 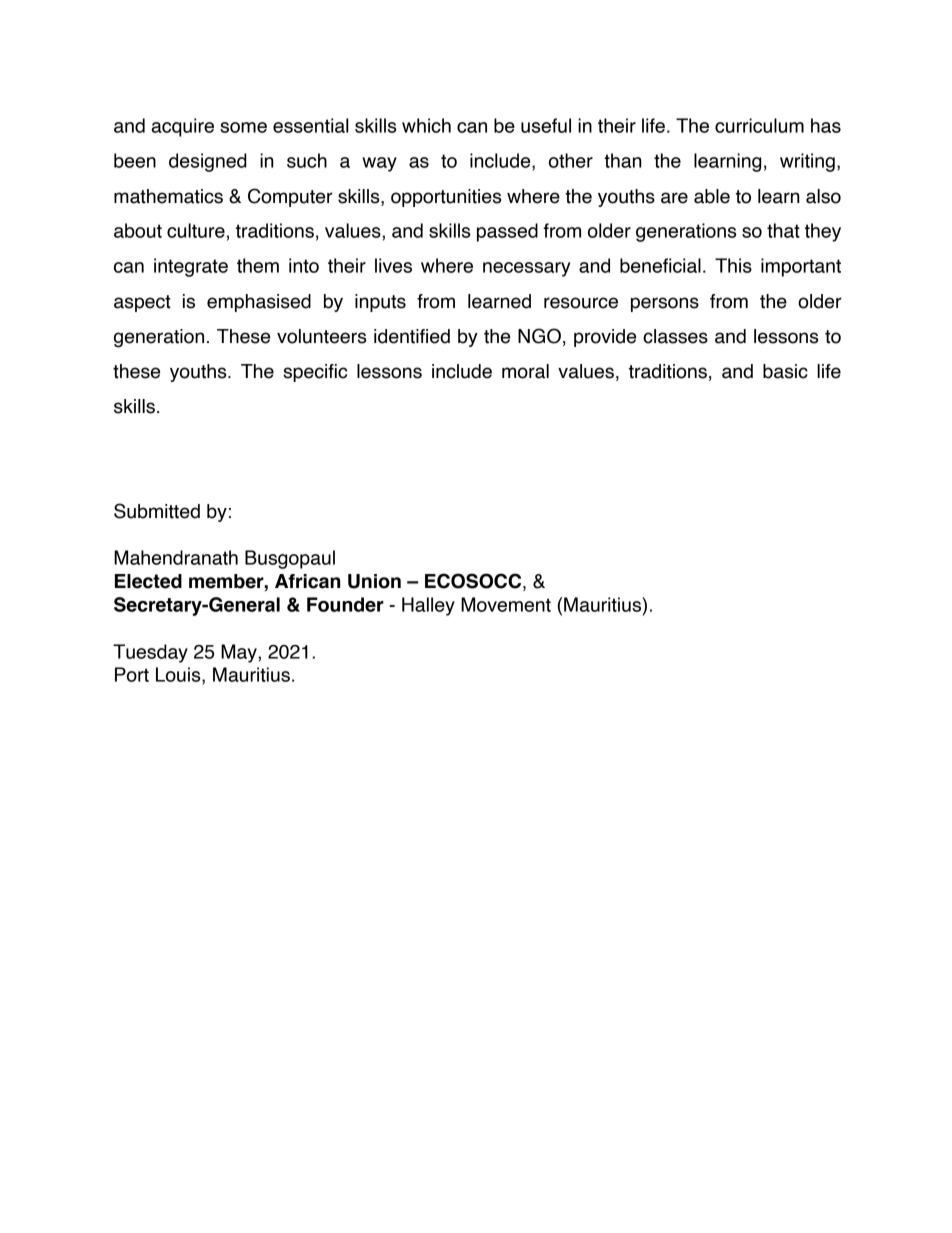 What do you see at coordinates (426, 125) in the document?
I see `which` at bounding box center [426, 125].
